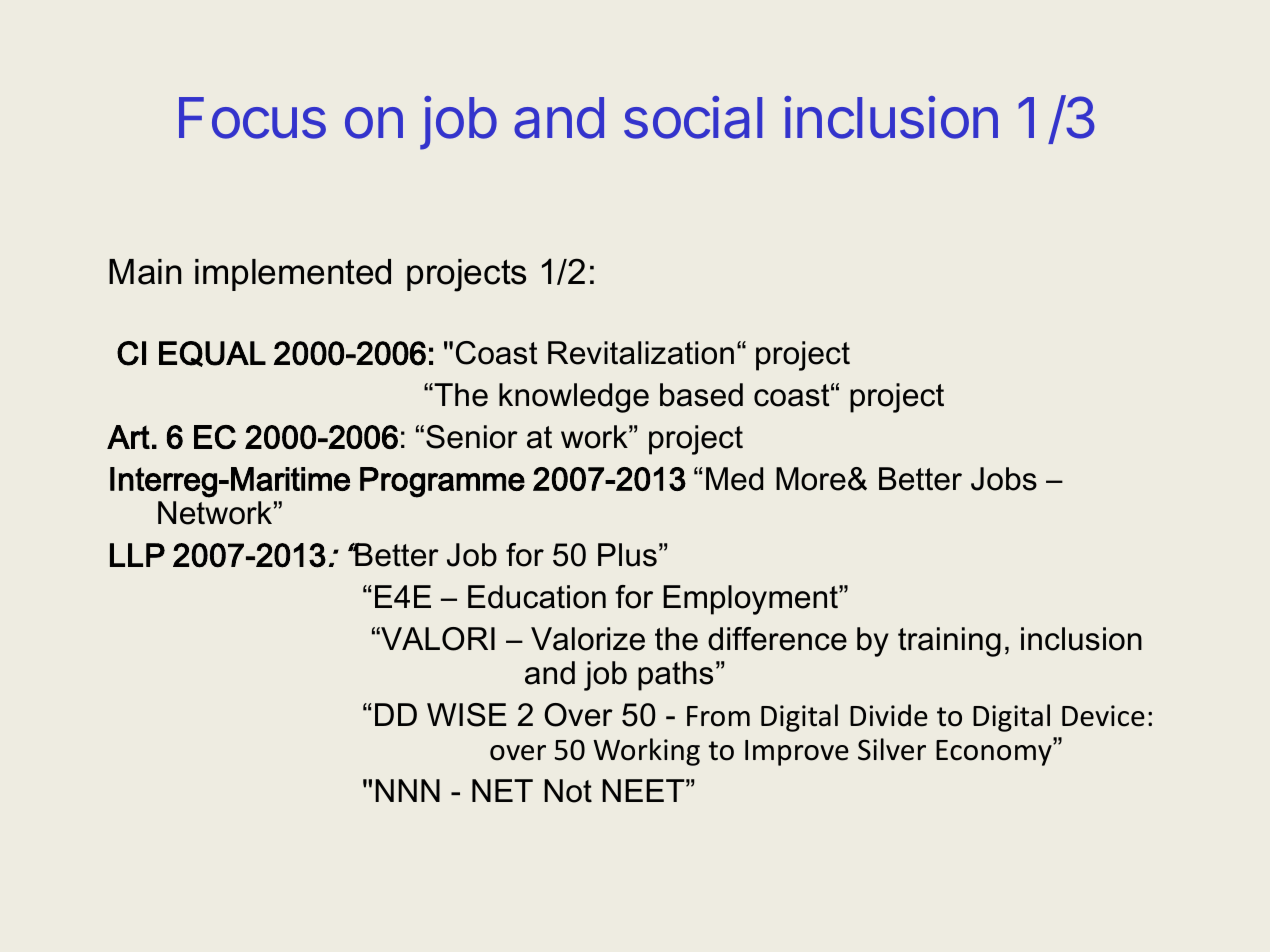 The image size is (1270, 952). I want to click on implemented, so click(293, 275).
